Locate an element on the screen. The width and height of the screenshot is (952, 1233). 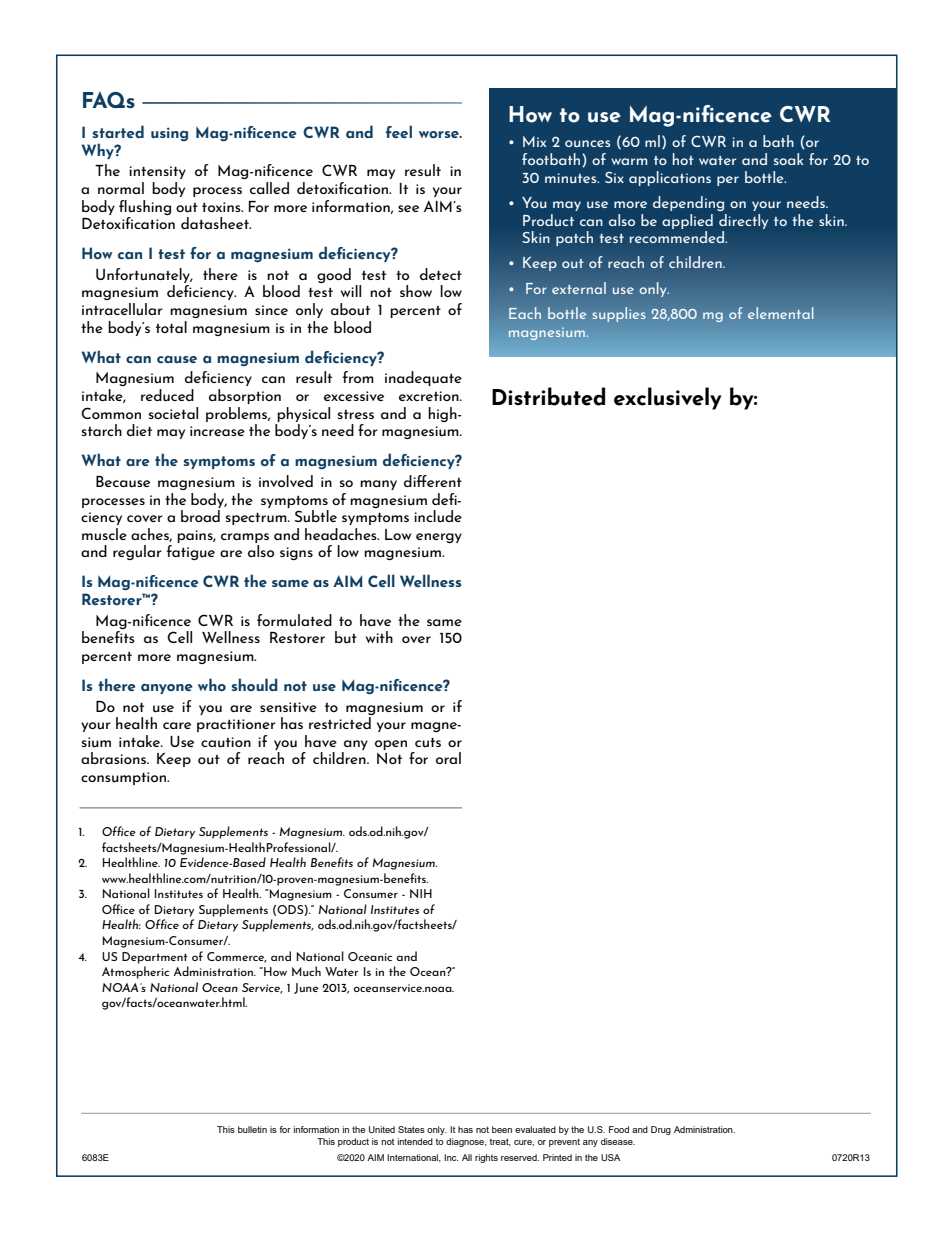
Drug is located at coordinates (661, 1130).
